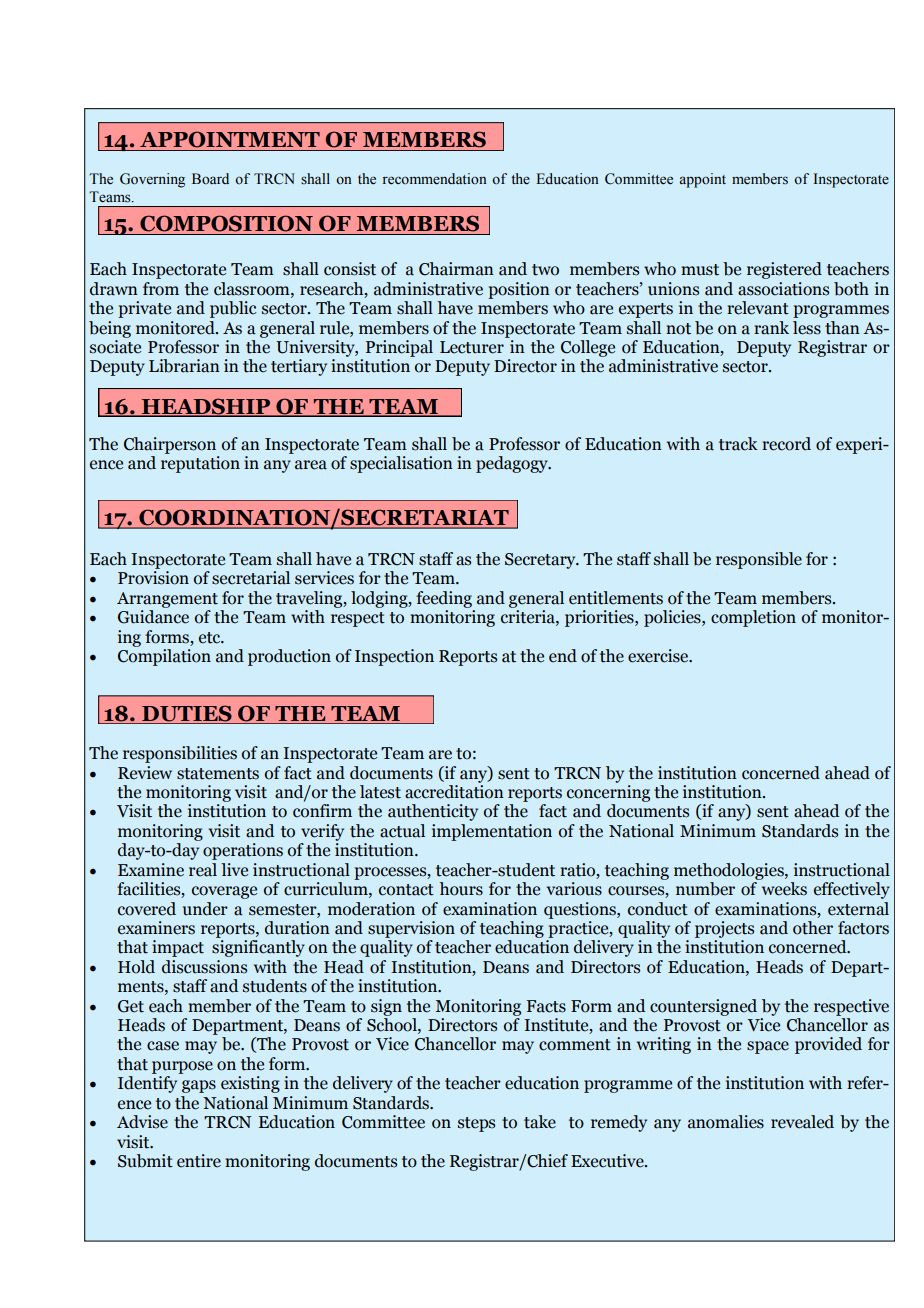  Describe the element at coordinates (199, 1161) in the document. I see `entire` at that location.
